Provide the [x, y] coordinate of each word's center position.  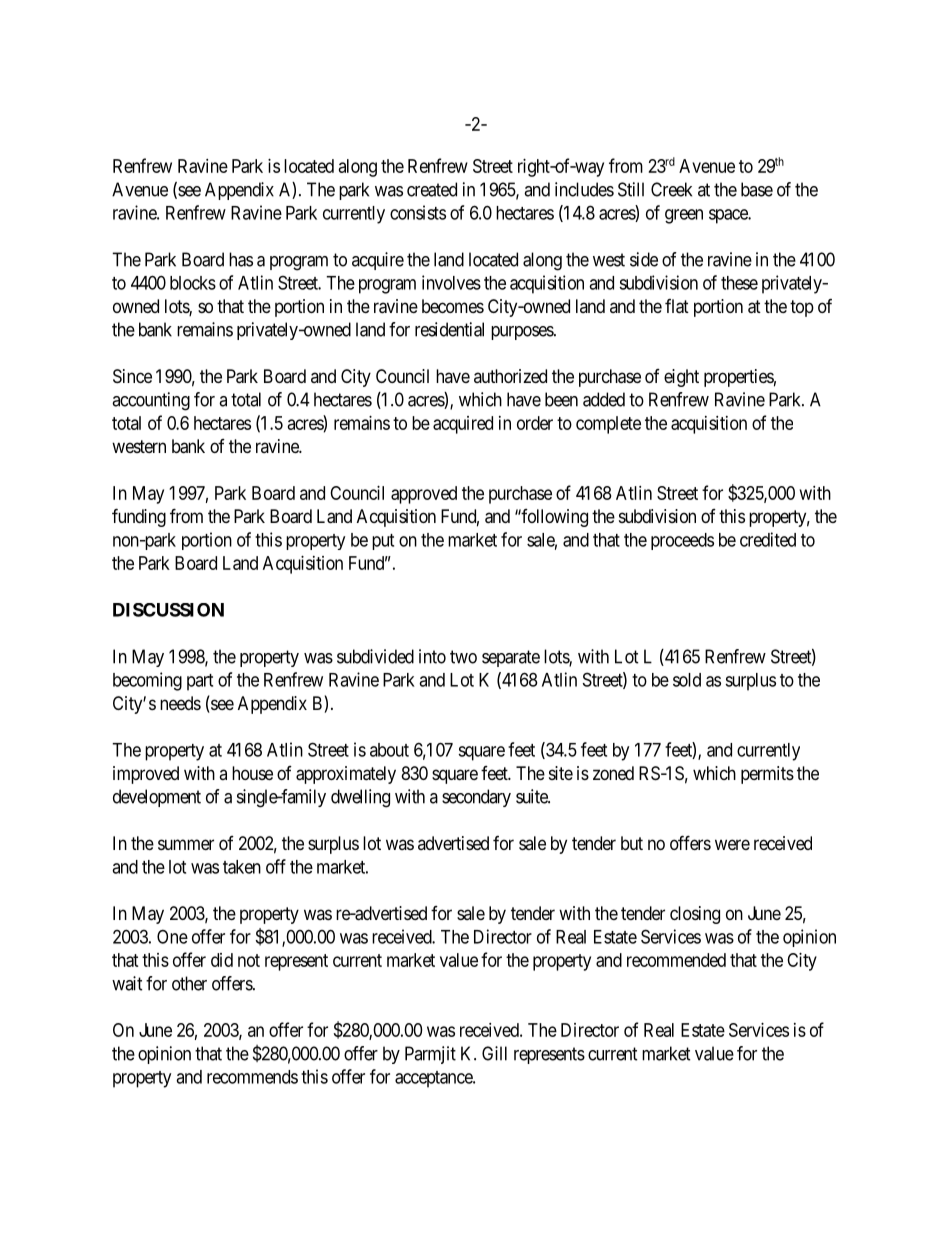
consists [418, 212]
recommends [252, 1077]
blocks [193, 283]
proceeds [682, 541]
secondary [476, 798]
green [684, 216]
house [252, 773]
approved [424, 495]
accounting [151, 401]
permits [767, 775]
